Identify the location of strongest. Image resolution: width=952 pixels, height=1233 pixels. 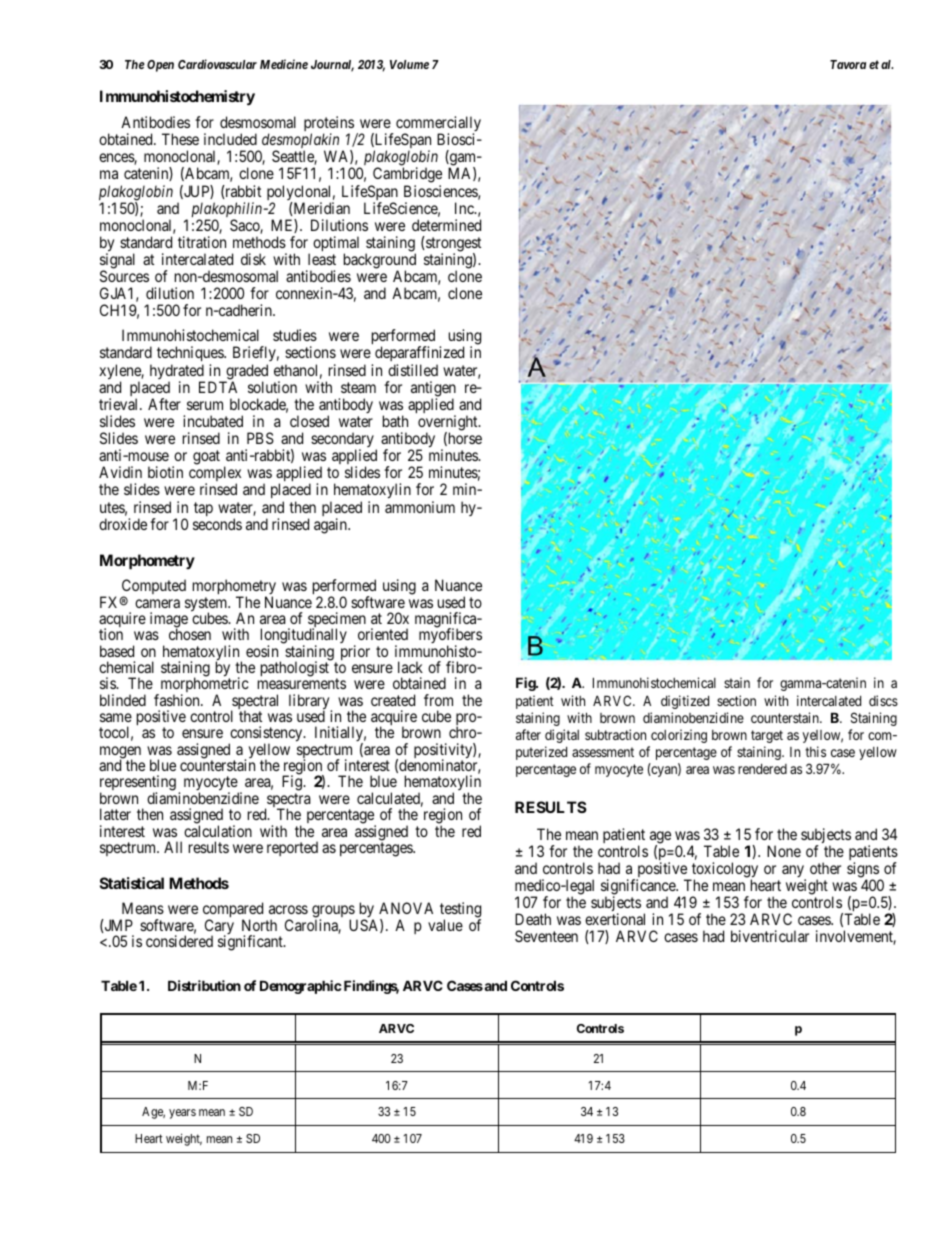
(453, 245).
